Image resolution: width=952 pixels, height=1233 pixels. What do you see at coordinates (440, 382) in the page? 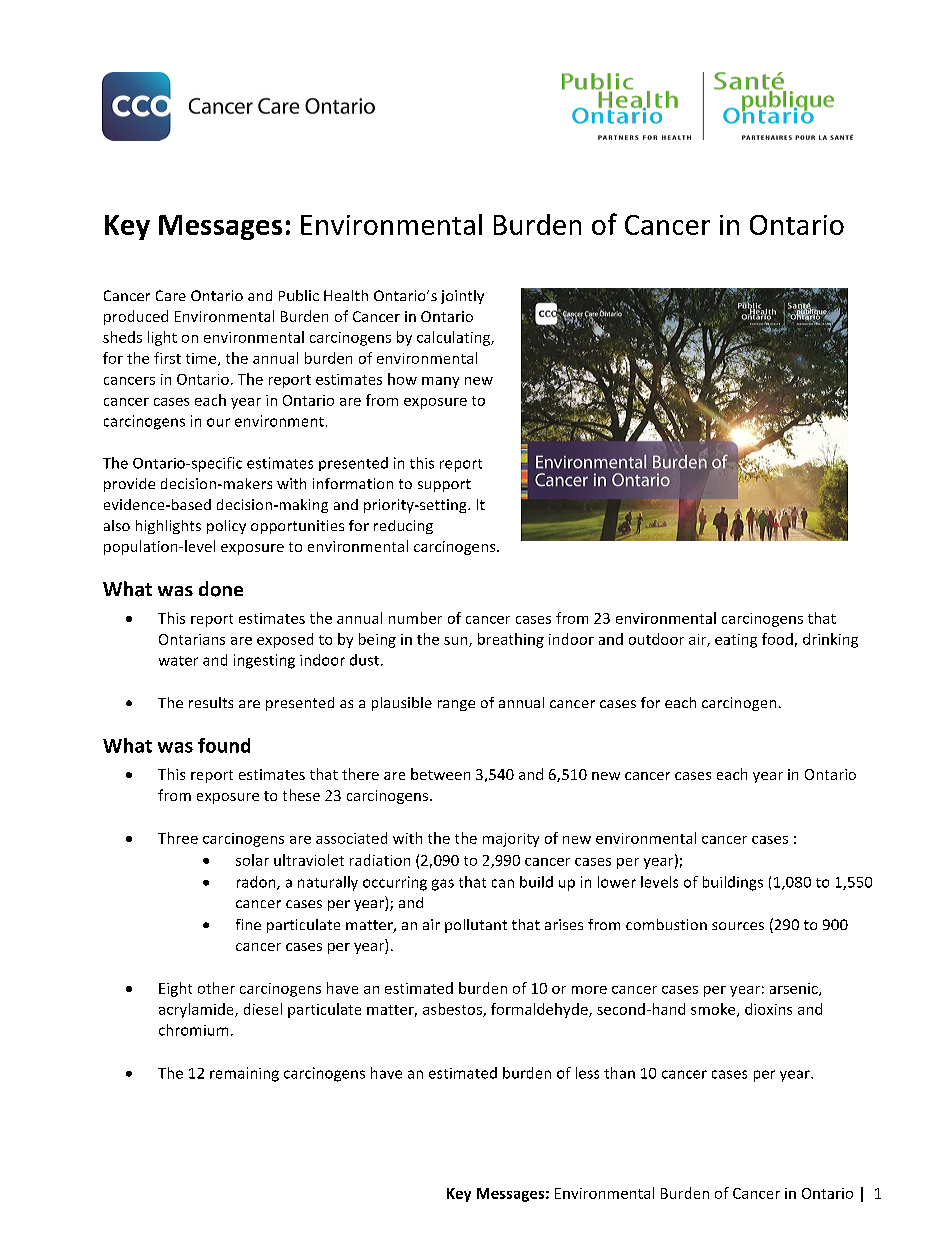
I see `many` at bounding box center [440, 382].
